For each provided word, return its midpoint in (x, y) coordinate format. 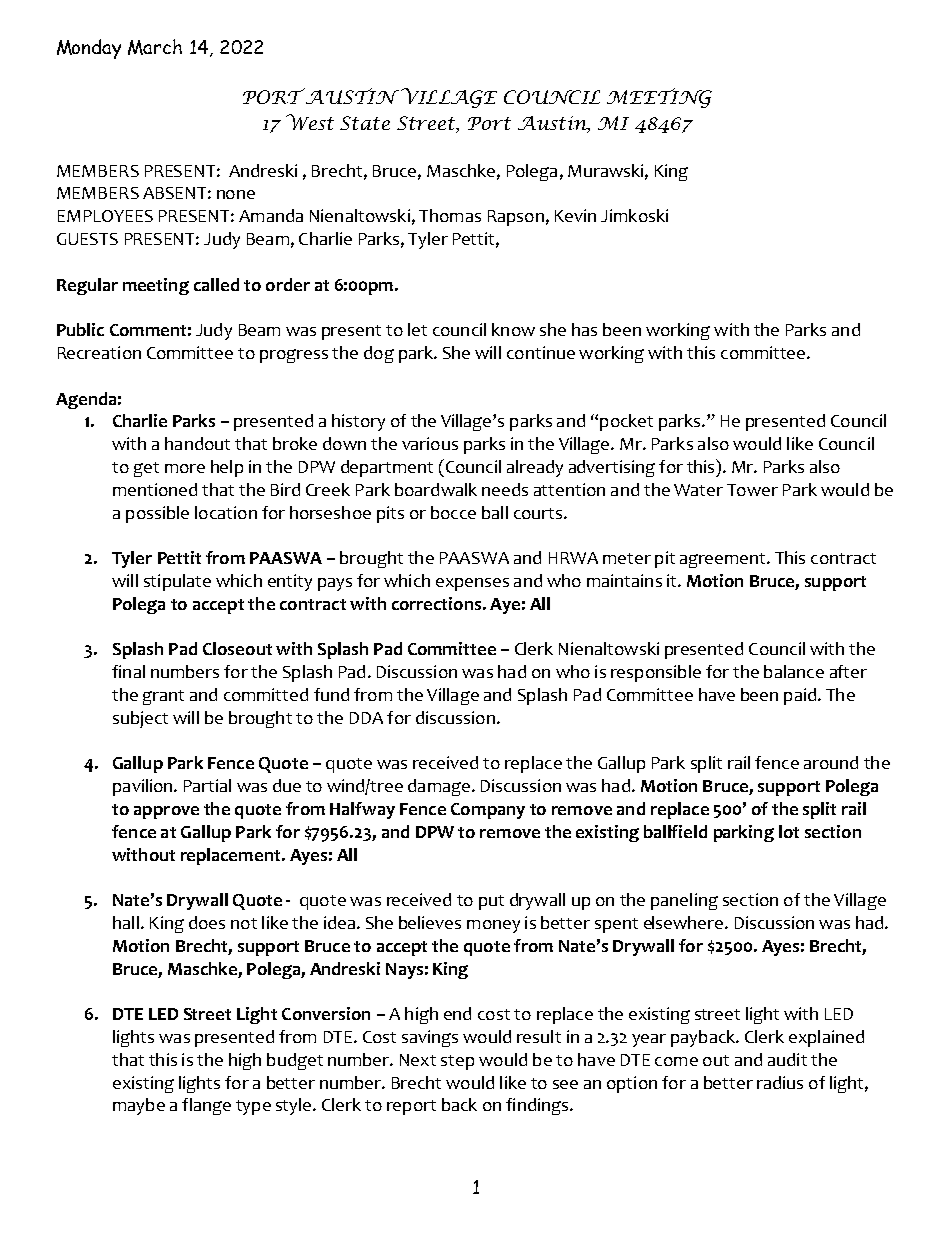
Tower (752, 490)
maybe (139, 1106)
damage (439, 787)
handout (197, 443)
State (365, 123)
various (430, 443)
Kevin (575, 215)
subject (140, 719)
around (831, 762)
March (155, 47)
